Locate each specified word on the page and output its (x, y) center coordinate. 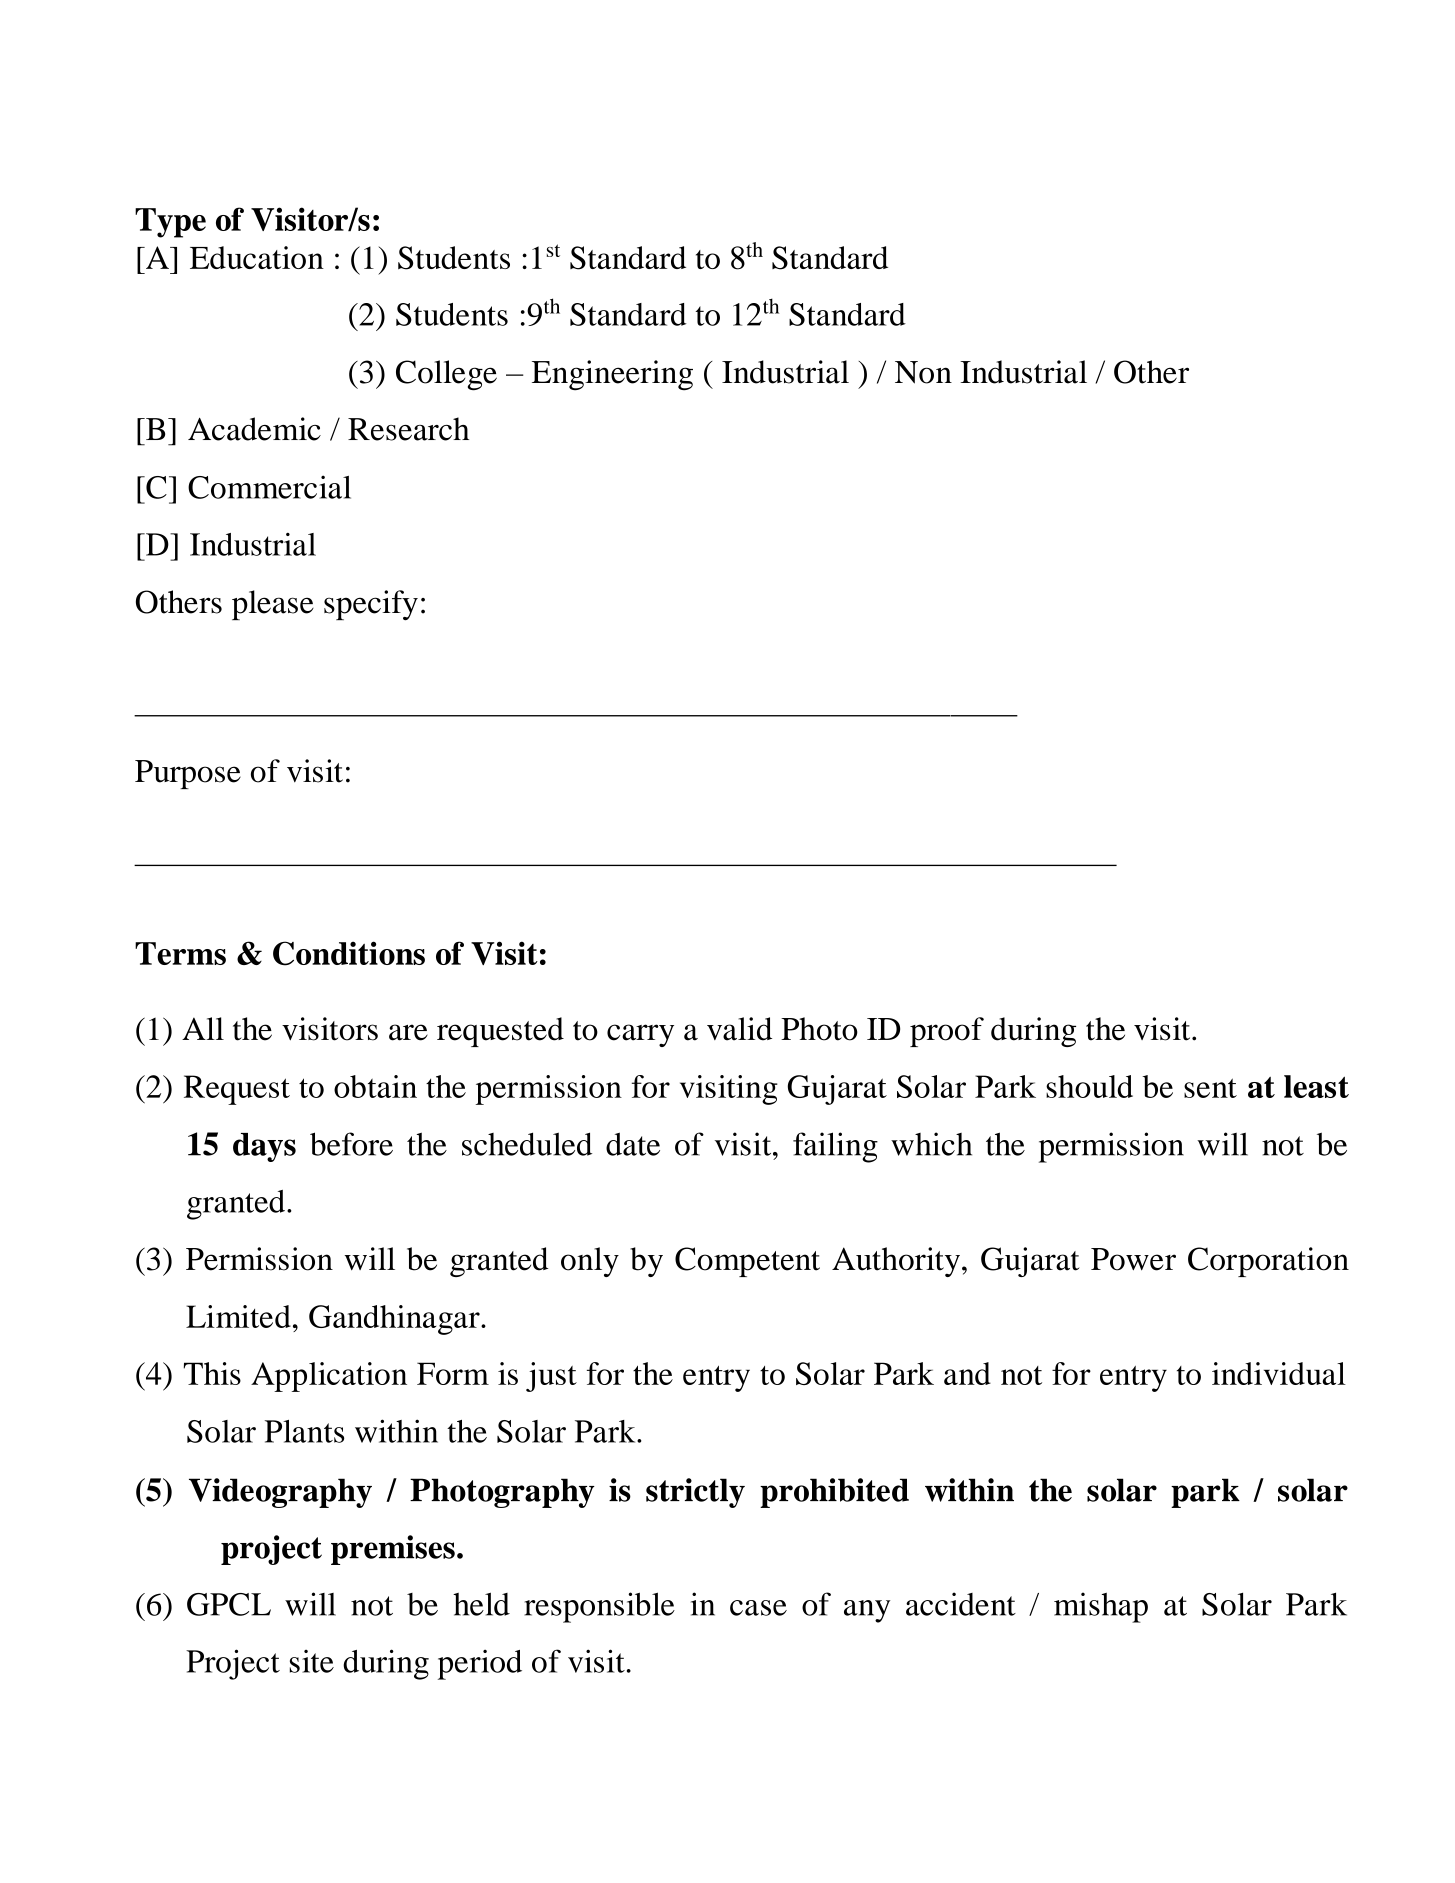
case (758, 1608)
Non (923, 372)
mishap (1101, 1607)
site (312, 1661)
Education (257, 257)
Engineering (612, 375)
